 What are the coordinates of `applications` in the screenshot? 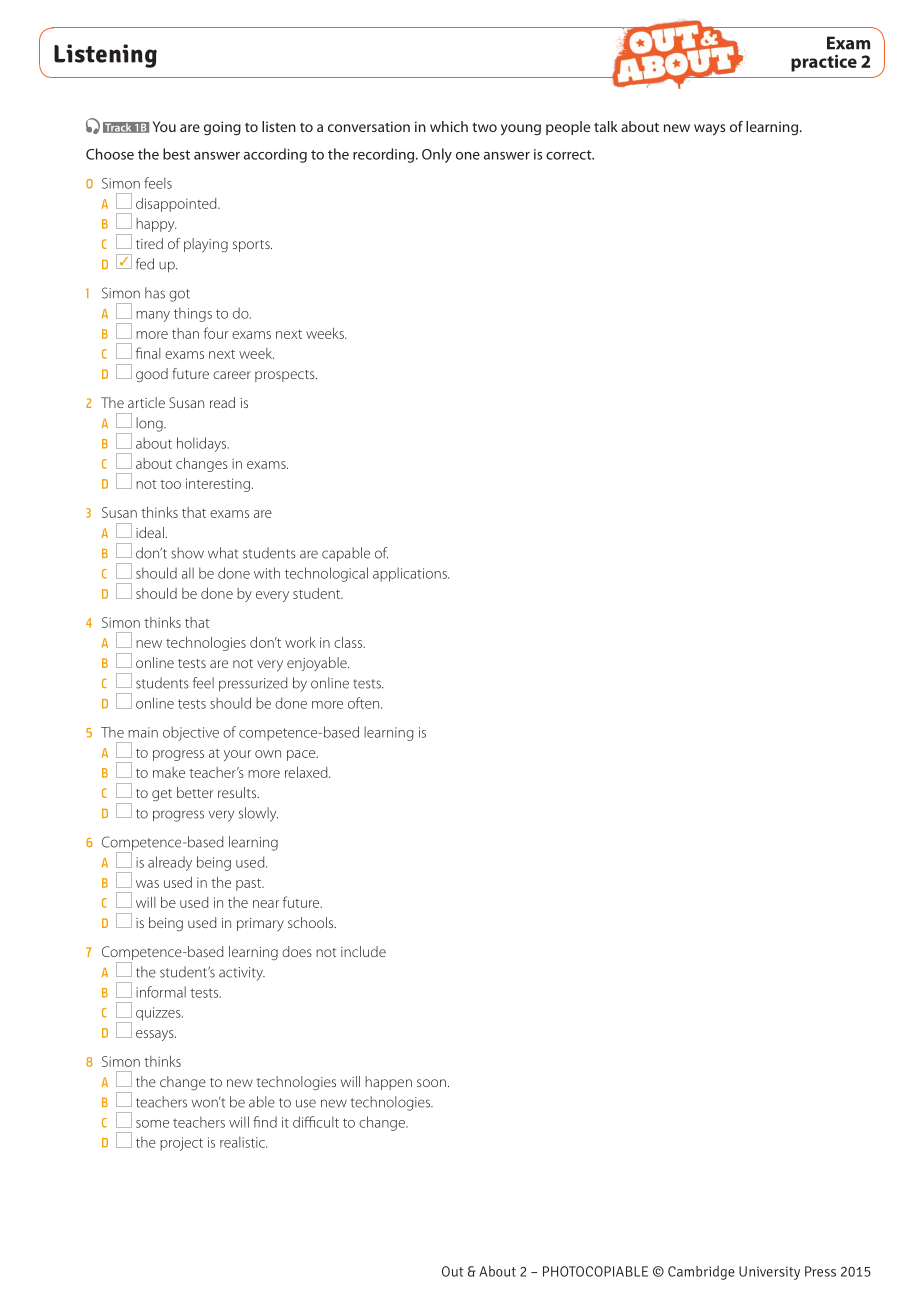 It's located at (411, 574).
